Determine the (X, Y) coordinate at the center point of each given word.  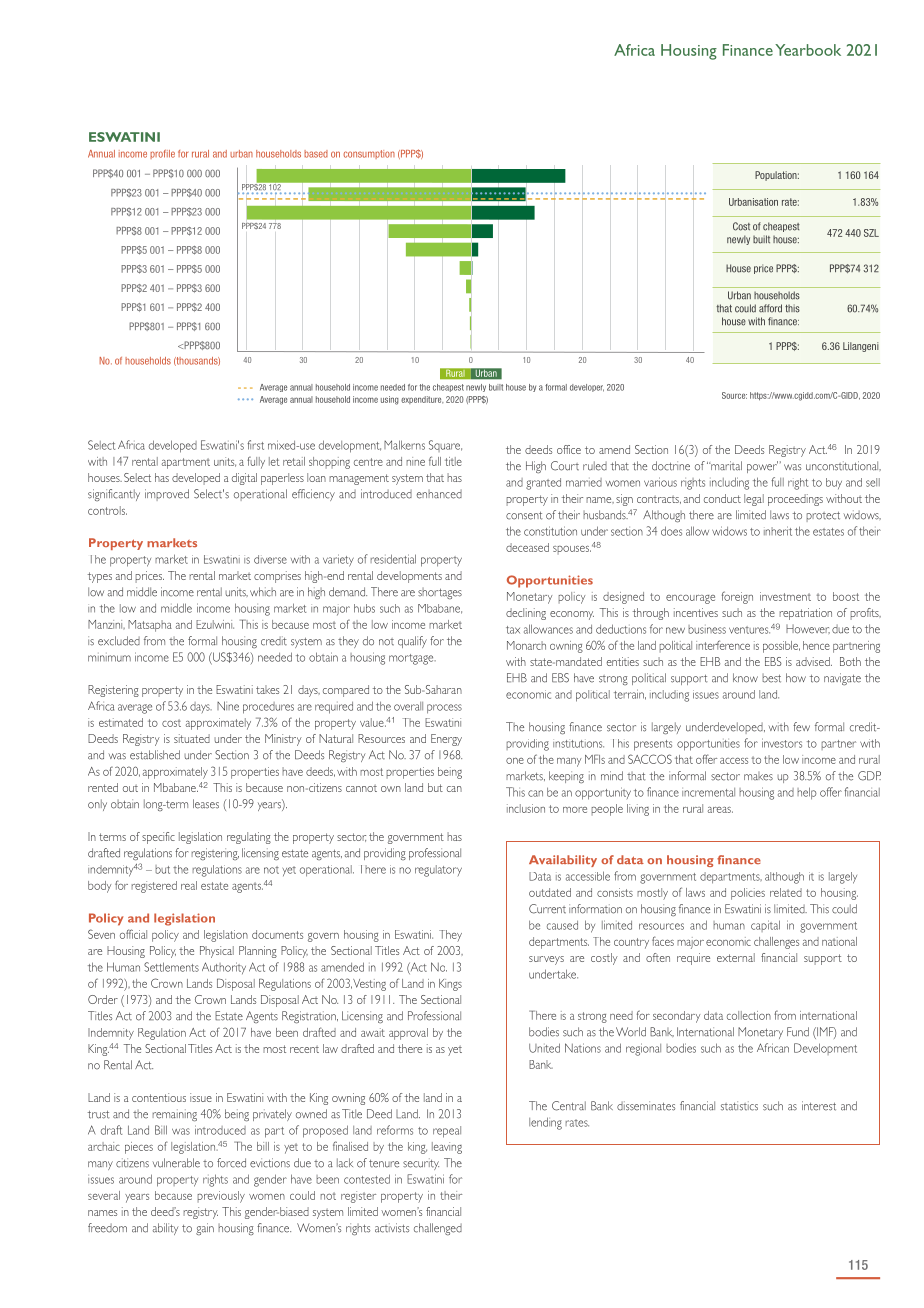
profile (162, 154)
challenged (438, 1229)
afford (770, 308)
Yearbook (808, 50)
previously (221, 1197)
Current (547, 909)
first (255, 445)
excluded (119, 641)
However (808, 629)
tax (513, 630)
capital (765, 926)
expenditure (422, 400)
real (189, 885)
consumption (369, 154)
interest (819, 1106)
